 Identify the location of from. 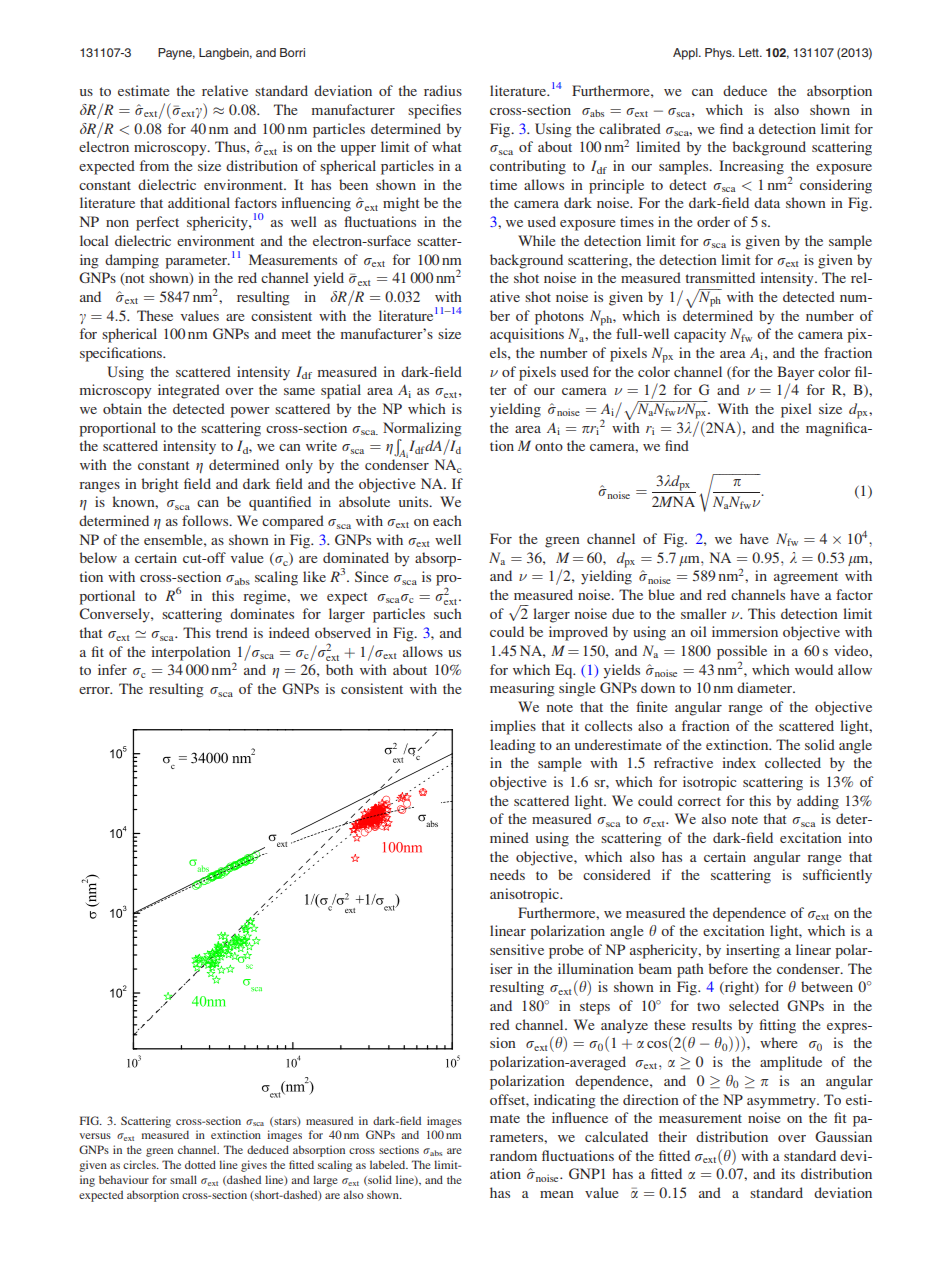
(154, 165).
